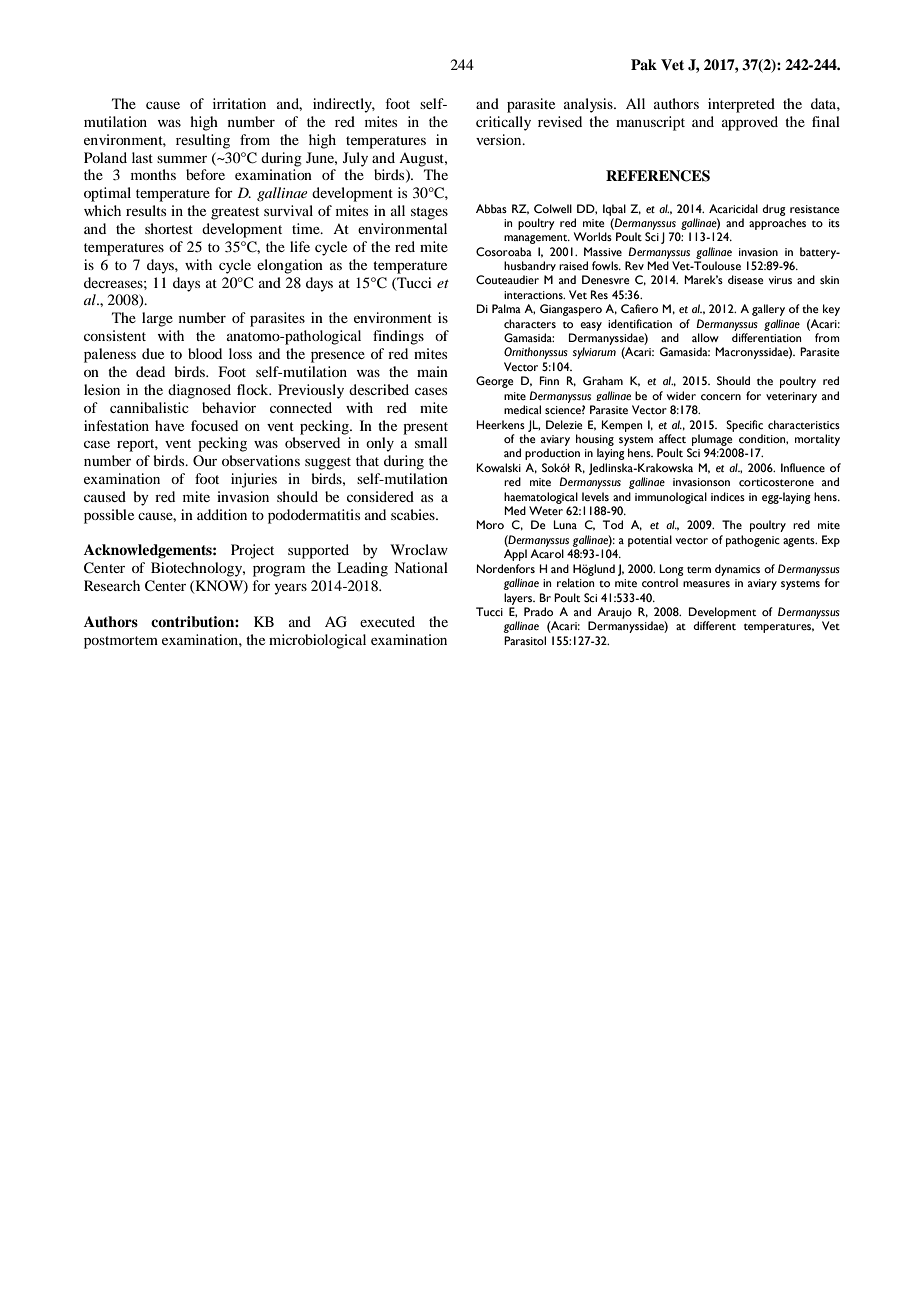  I want to click on blood, so click(205, 353).
